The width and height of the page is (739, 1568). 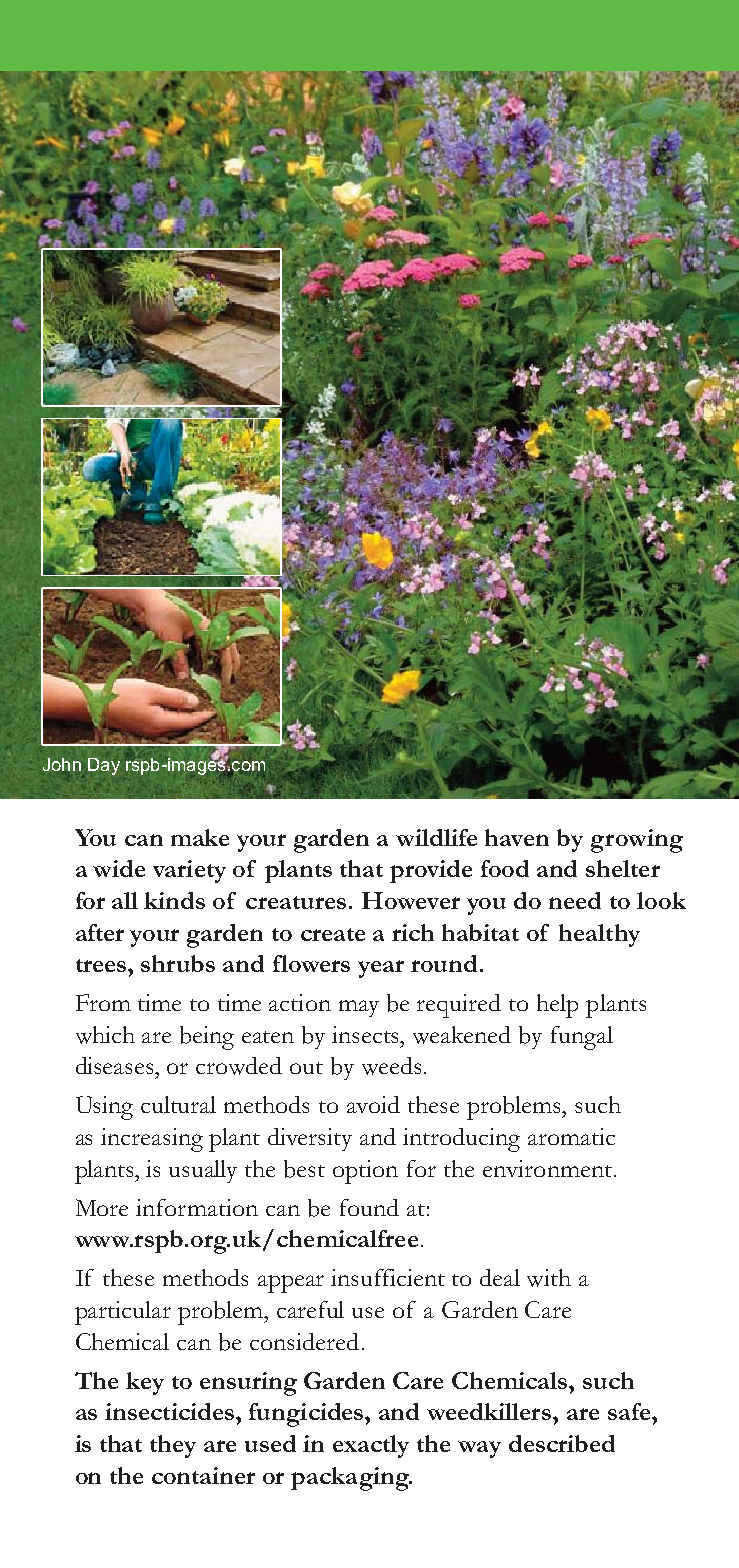 I want to click on aromatic, so click(x=571, y=1136).
